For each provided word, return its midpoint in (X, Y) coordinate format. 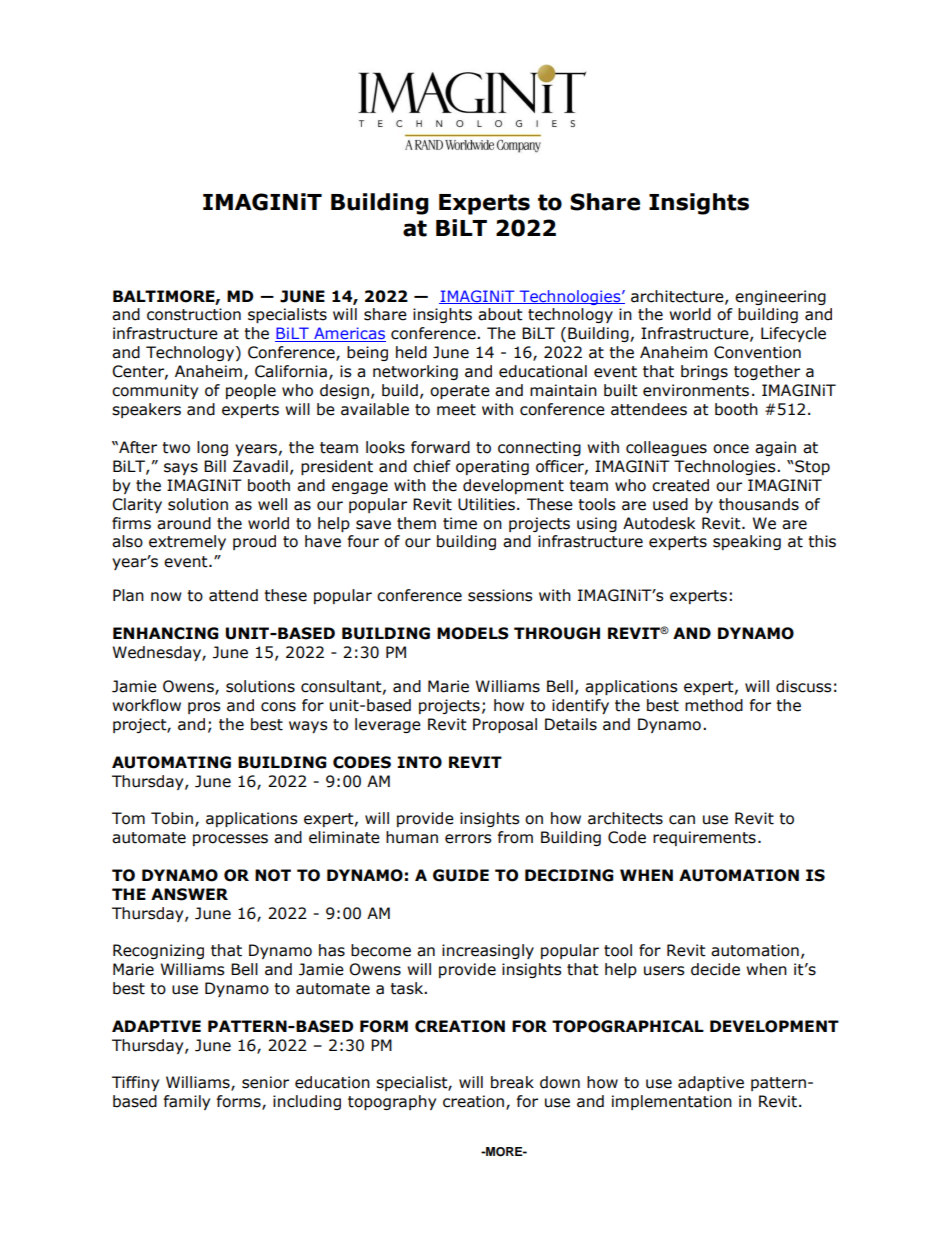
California (291, 371)
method (714, 705)
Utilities (486, 504)
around (184, 523)
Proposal (505, 725)
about (500, 314)
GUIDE (461, 875)
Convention (757, 352)
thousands (759, 504)
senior (265, 1082)
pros (204, 708)
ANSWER (189, 894)
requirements (704, 838)
